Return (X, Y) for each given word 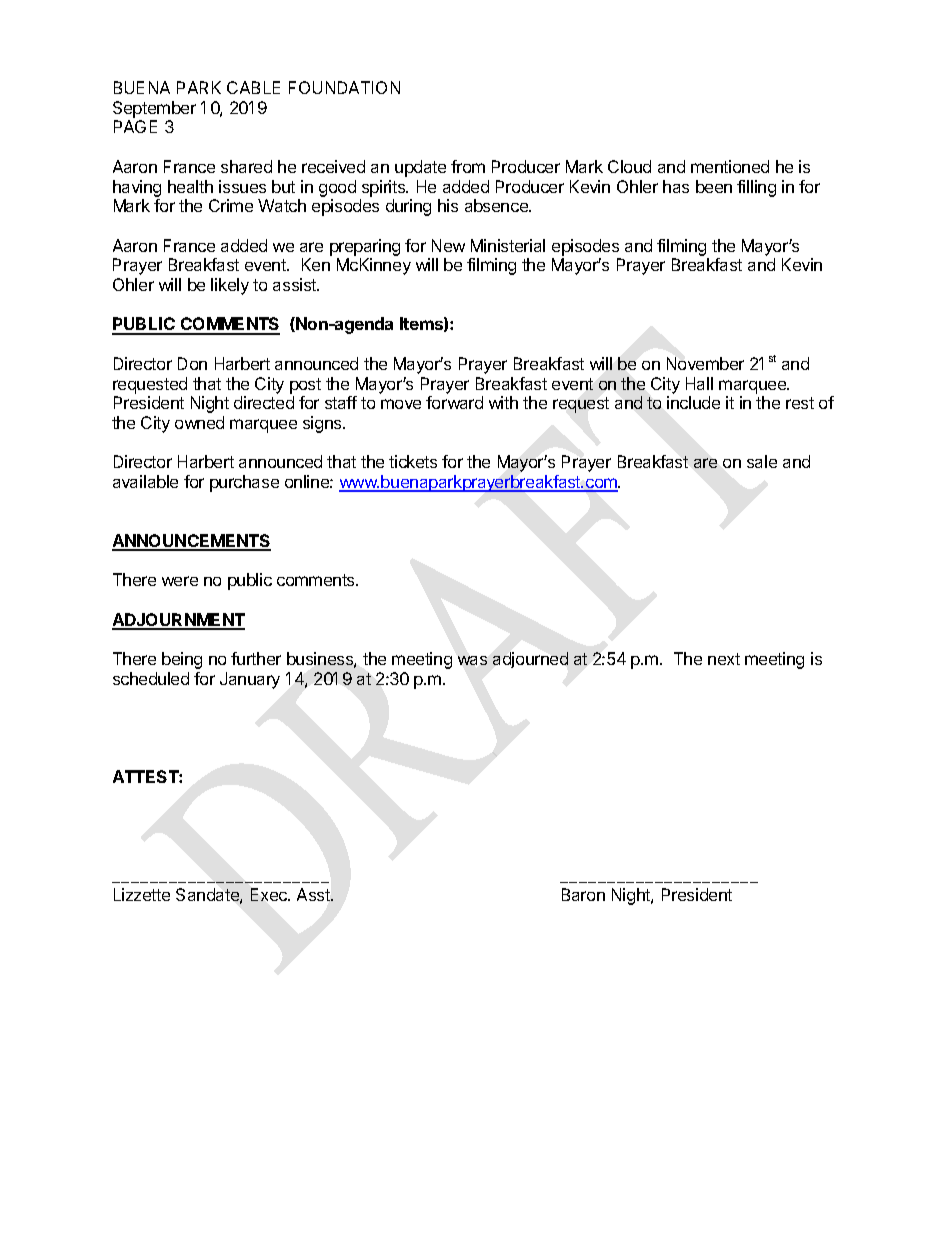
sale (762, 461)
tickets (413, 461)
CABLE (253, 87)
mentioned (730, 166)
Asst (314, 894)
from (468, 166)
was (472, 660)
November (705, 363)
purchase (244, 483)
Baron (583, 894)
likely (230, 286)
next (724, 659)
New (448, 245)
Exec (270, 894)
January (250, 680)
